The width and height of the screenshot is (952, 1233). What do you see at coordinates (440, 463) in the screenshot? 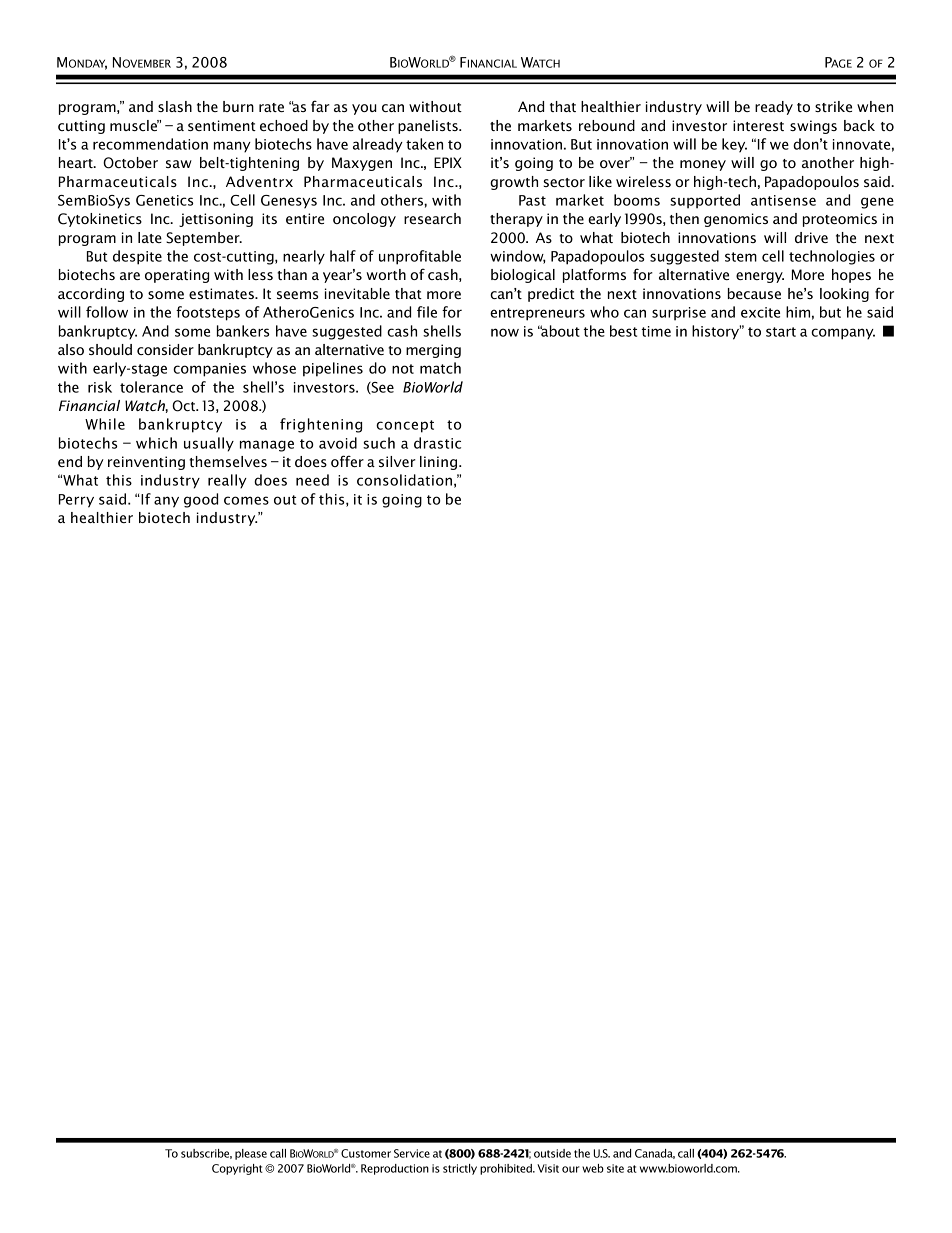
I see `lining` at bounding box center [440, 463].
